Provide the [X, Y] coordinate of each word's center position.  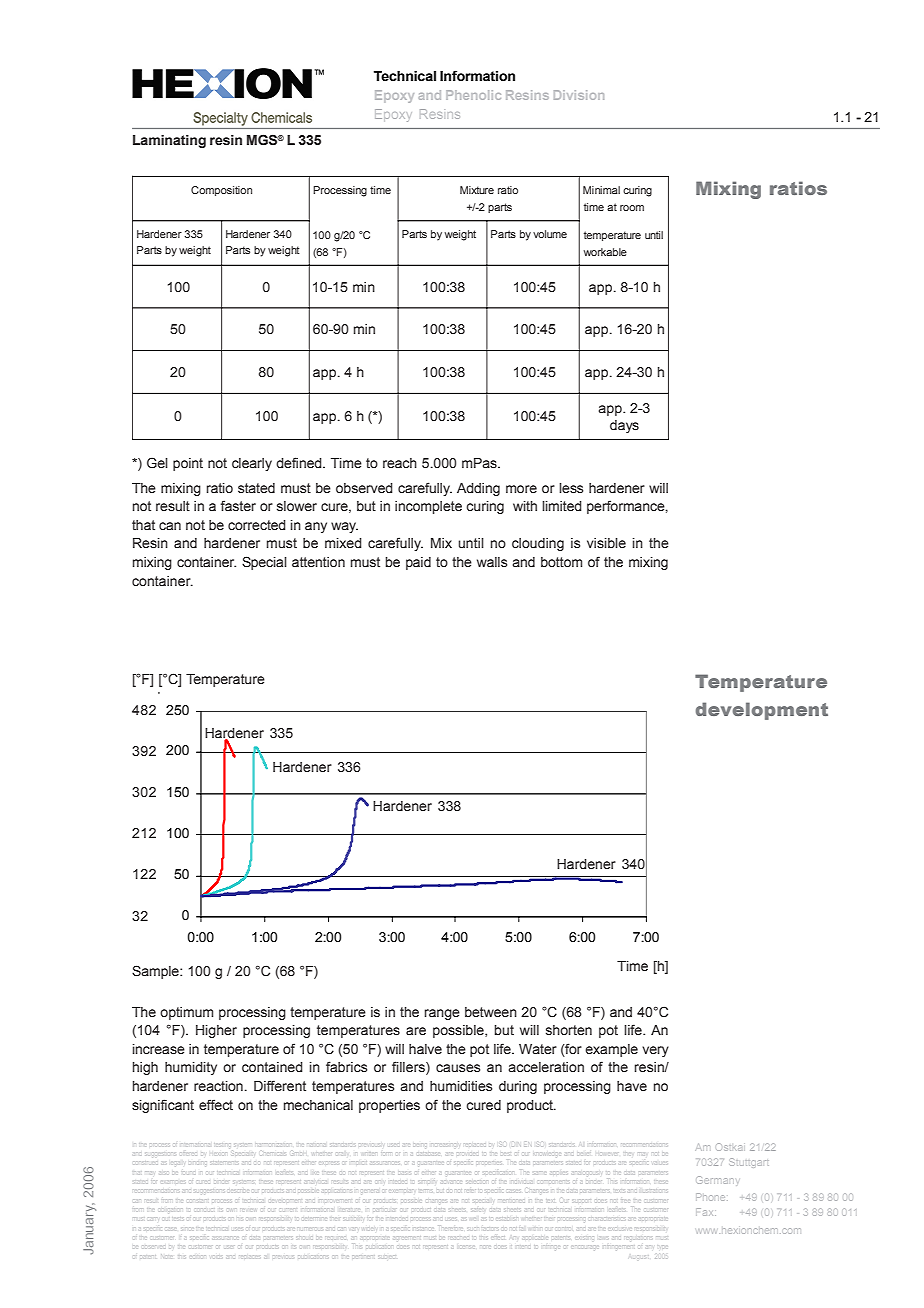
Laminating [169, 141]
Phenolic [473, 95]
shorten [569, 1030]
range [442, 1014]
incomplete [428, 507]
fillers [409, 1068]
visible [606, 543]
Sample [156, 972]
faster [238, 506]
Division [579, 95]
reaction [218, 1086]
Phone [710, 1197]
